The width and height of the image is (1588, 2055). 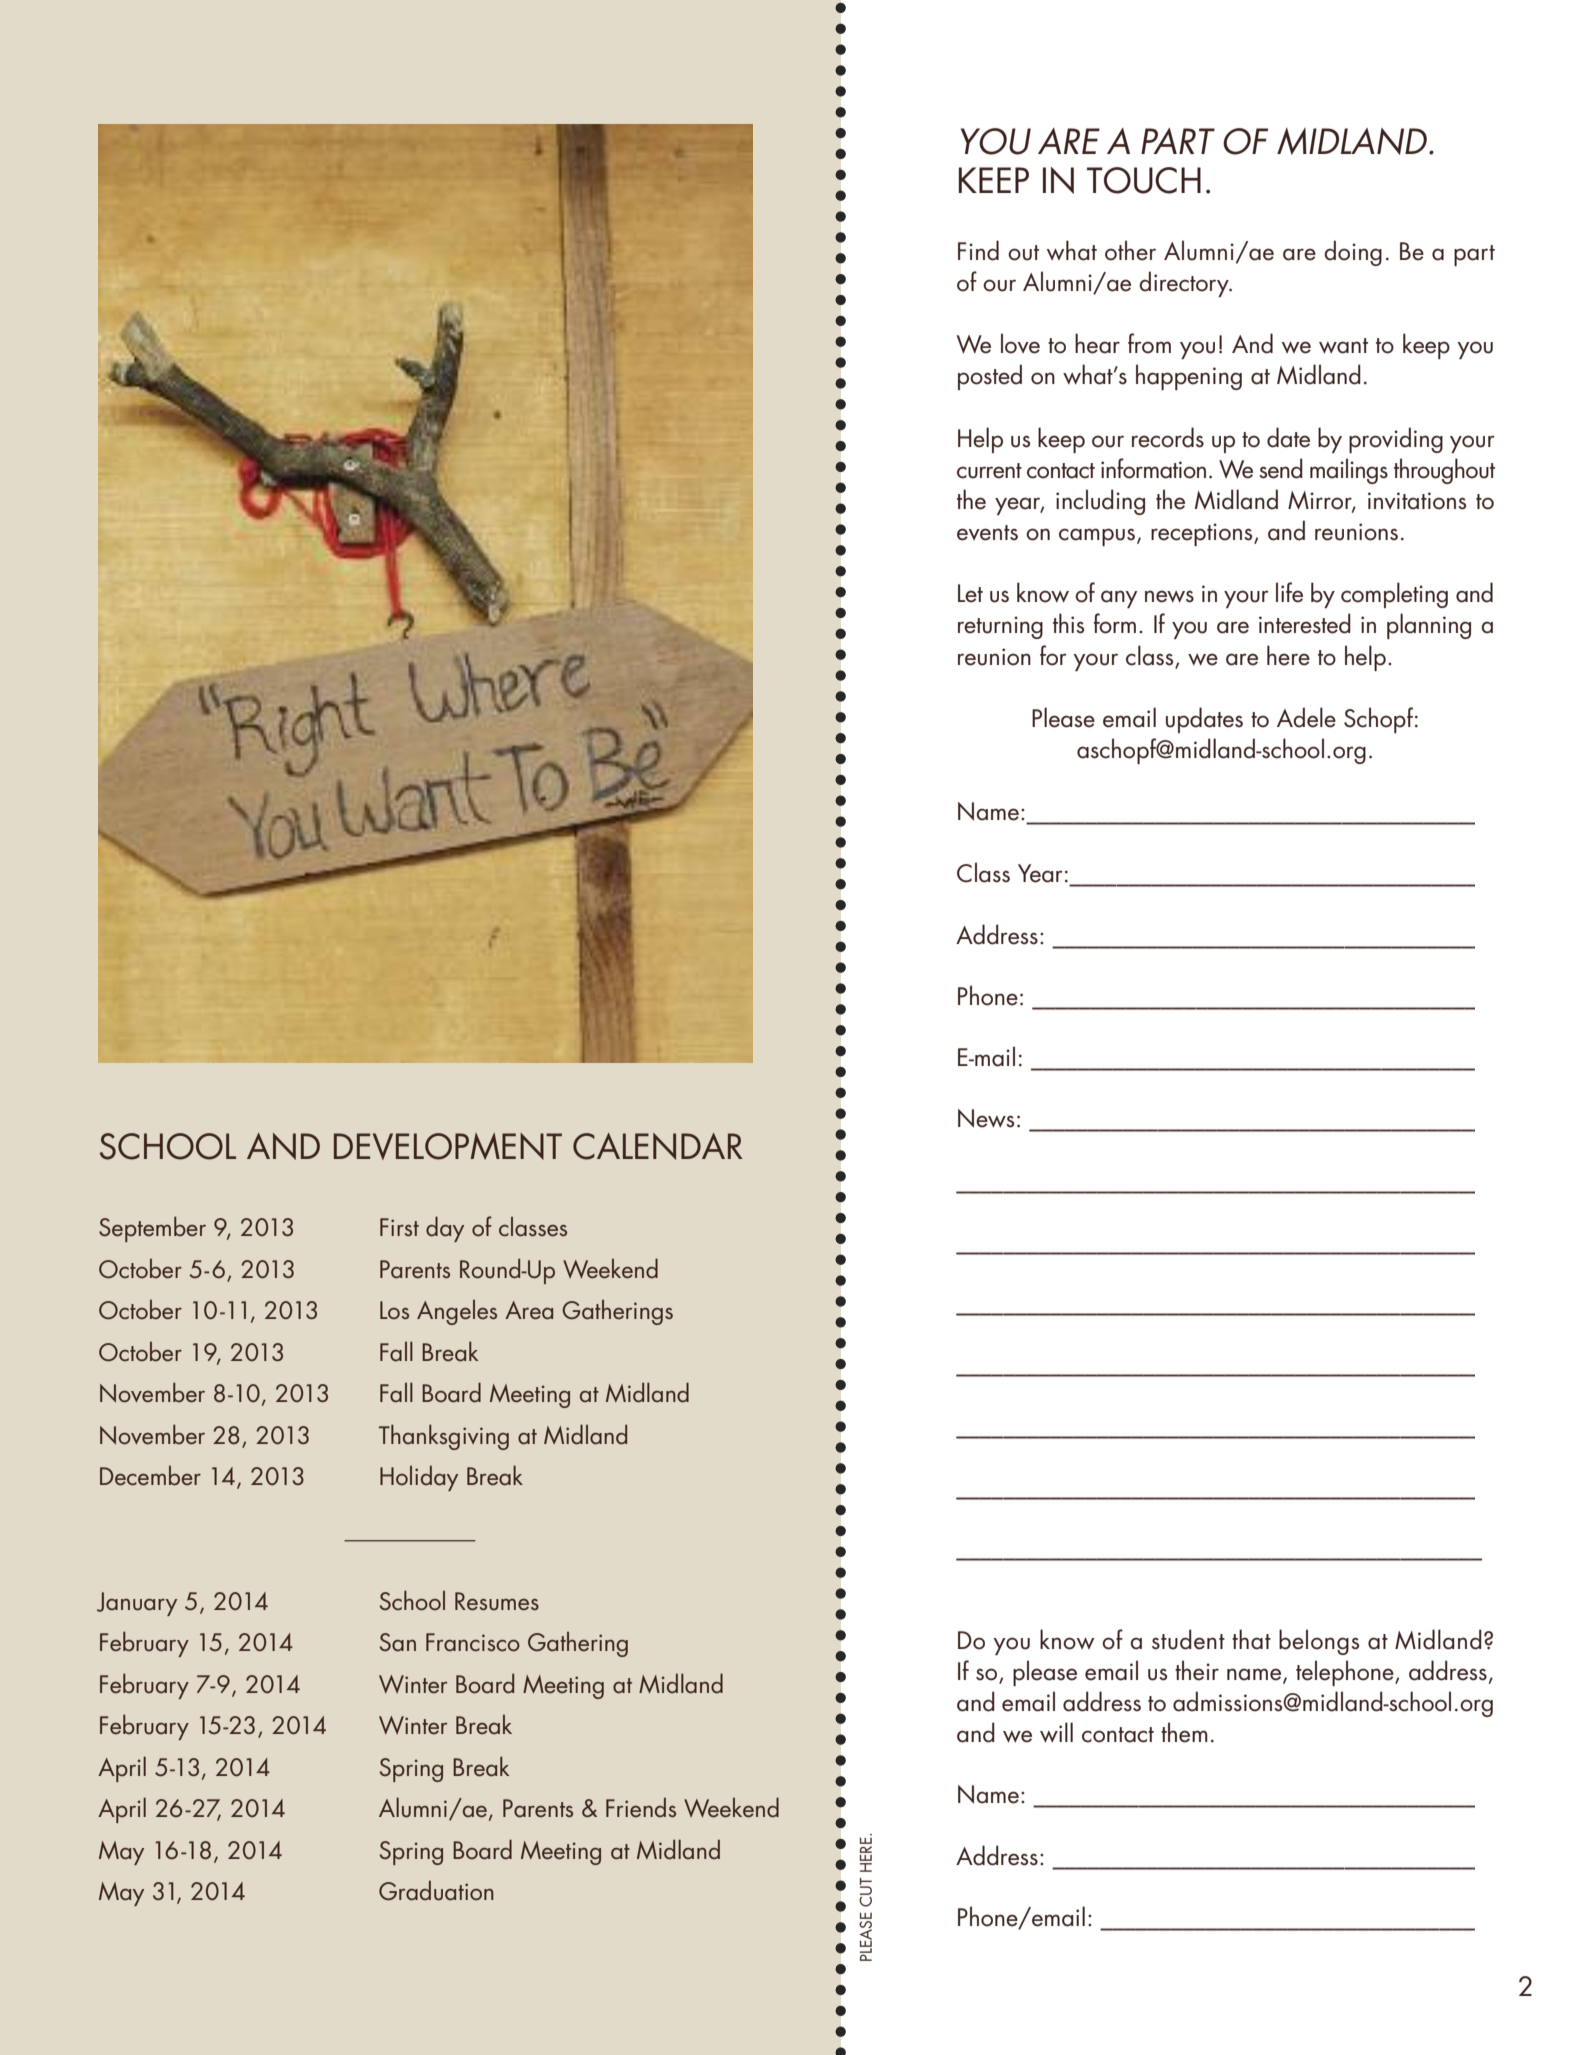 What do you see at coordinates (1020, 343) in the image?
I see `love` at bounding box center [1020, 343].
